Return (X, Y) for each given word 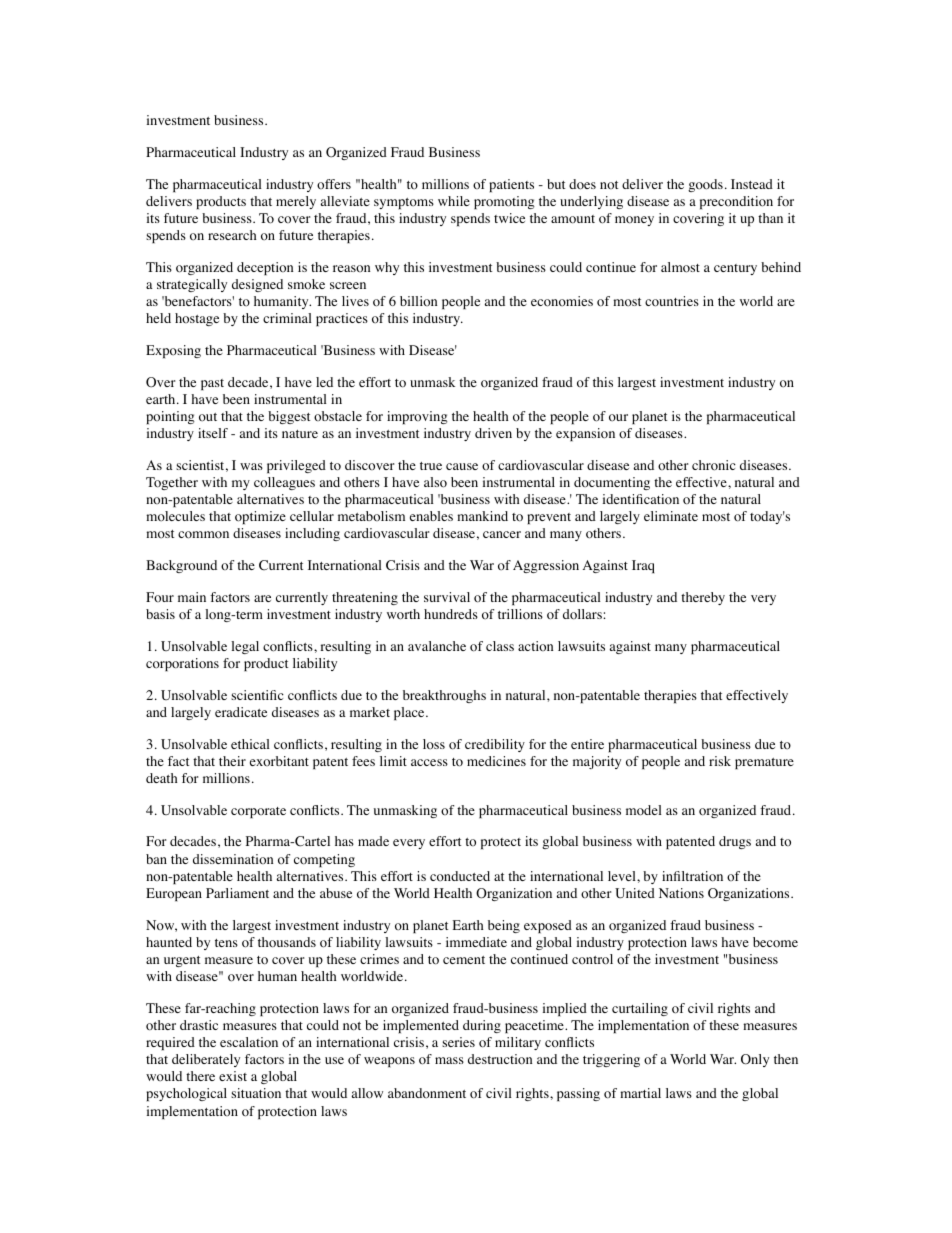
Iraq (643, 566)
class (500, 646)
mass (449, 1060)
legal (245, 647)
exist (233, 1076)
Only (755, 1060)
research (232, 235)
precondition (736, 202)
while (454, 201)
